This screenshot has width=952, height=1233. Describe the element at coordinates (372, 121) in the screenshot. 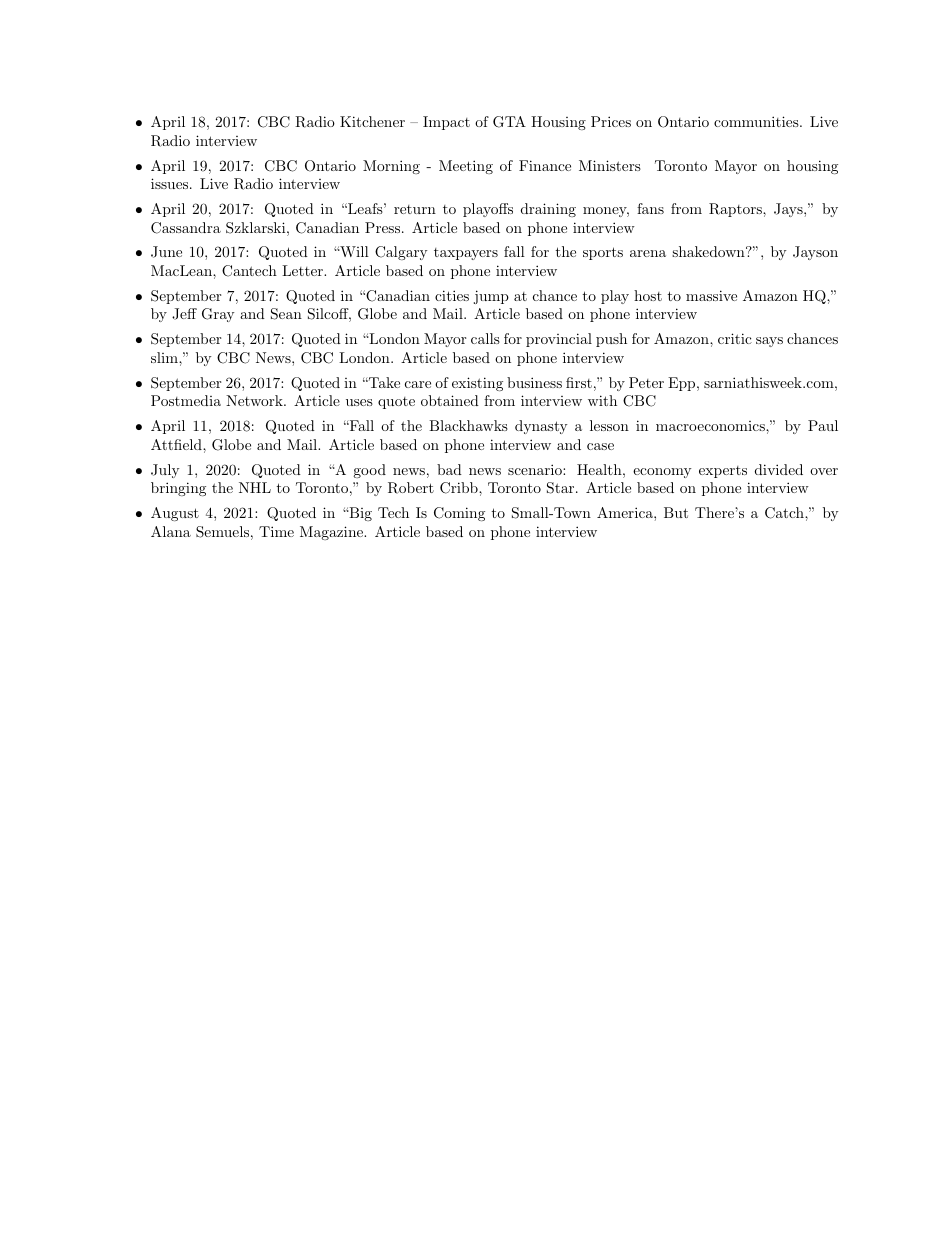

I see `Kitchener` at that location.
